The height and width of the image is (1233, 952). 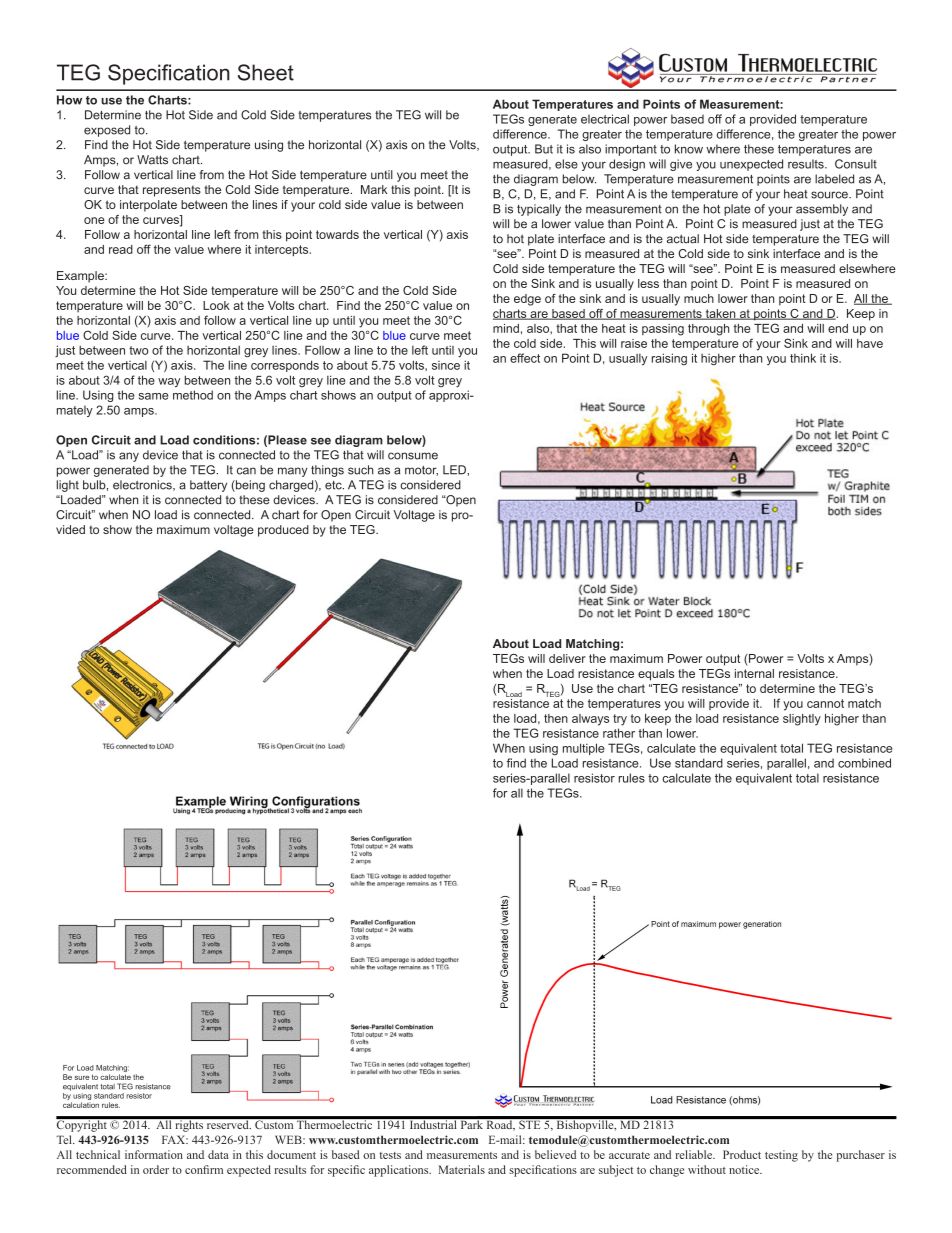 I want to click on produced, so click(x=283, y=531).
